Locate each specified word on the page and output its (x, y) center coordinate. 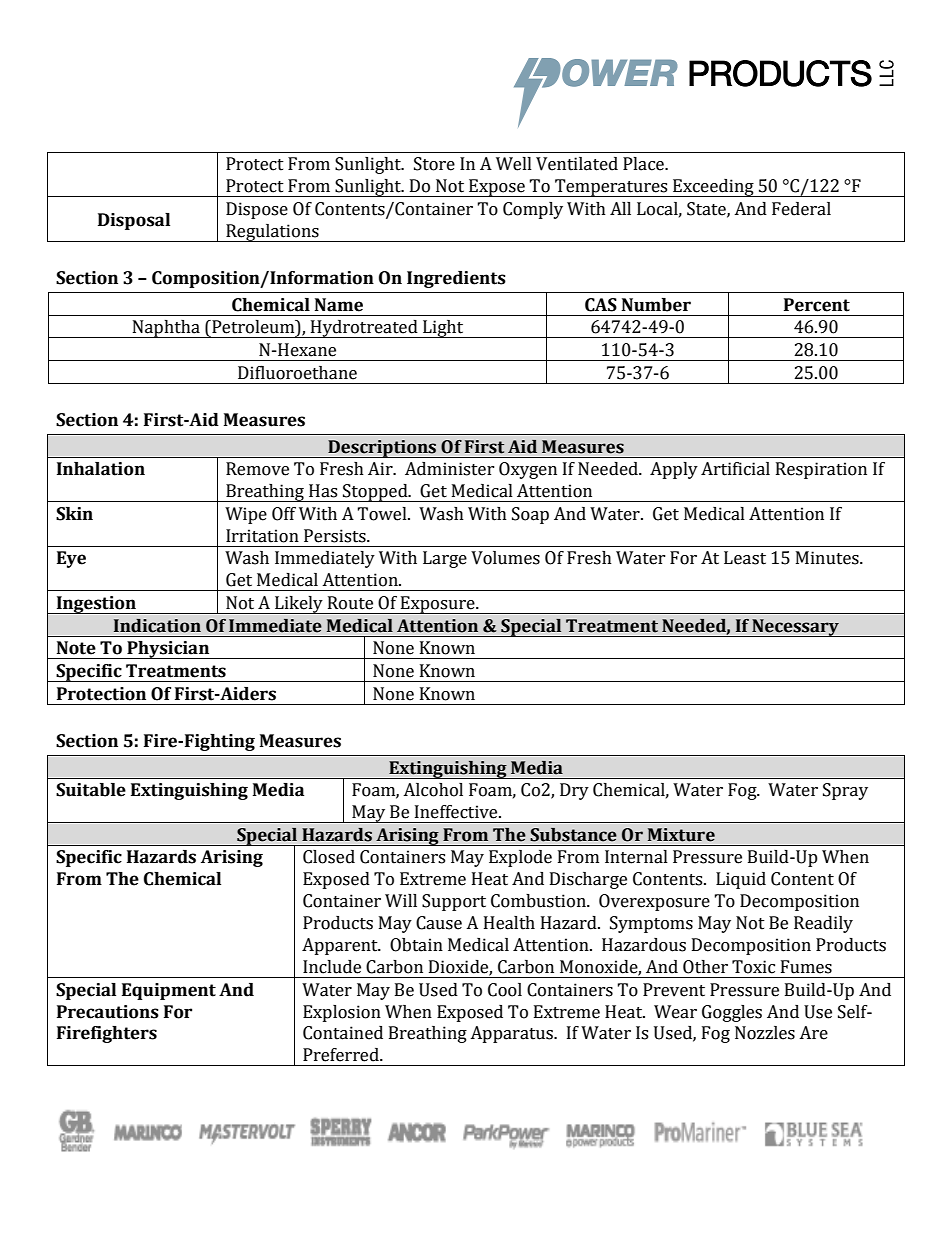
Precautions (108, 1012)
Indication (157, 626)
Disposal (134, 221)
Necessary (795, 628)
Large (445, 559)
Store (434, 164)
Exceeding (713, 188)
